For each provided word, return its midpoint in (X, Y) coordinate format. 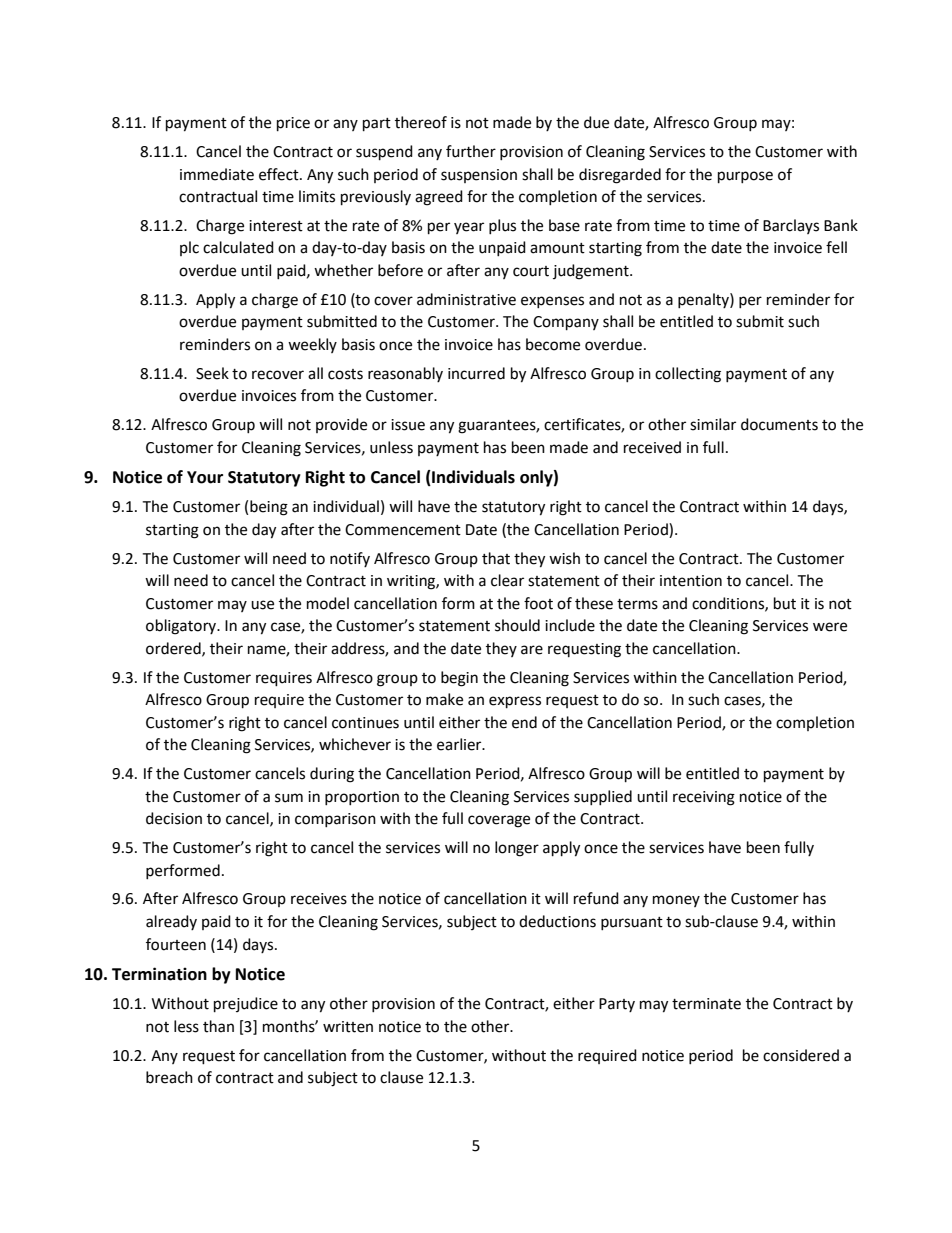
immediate (217, 174)
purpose (745, 177)
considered (801, 1055)
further (471, 151)
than (218, 1026)
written (348, 1027)
